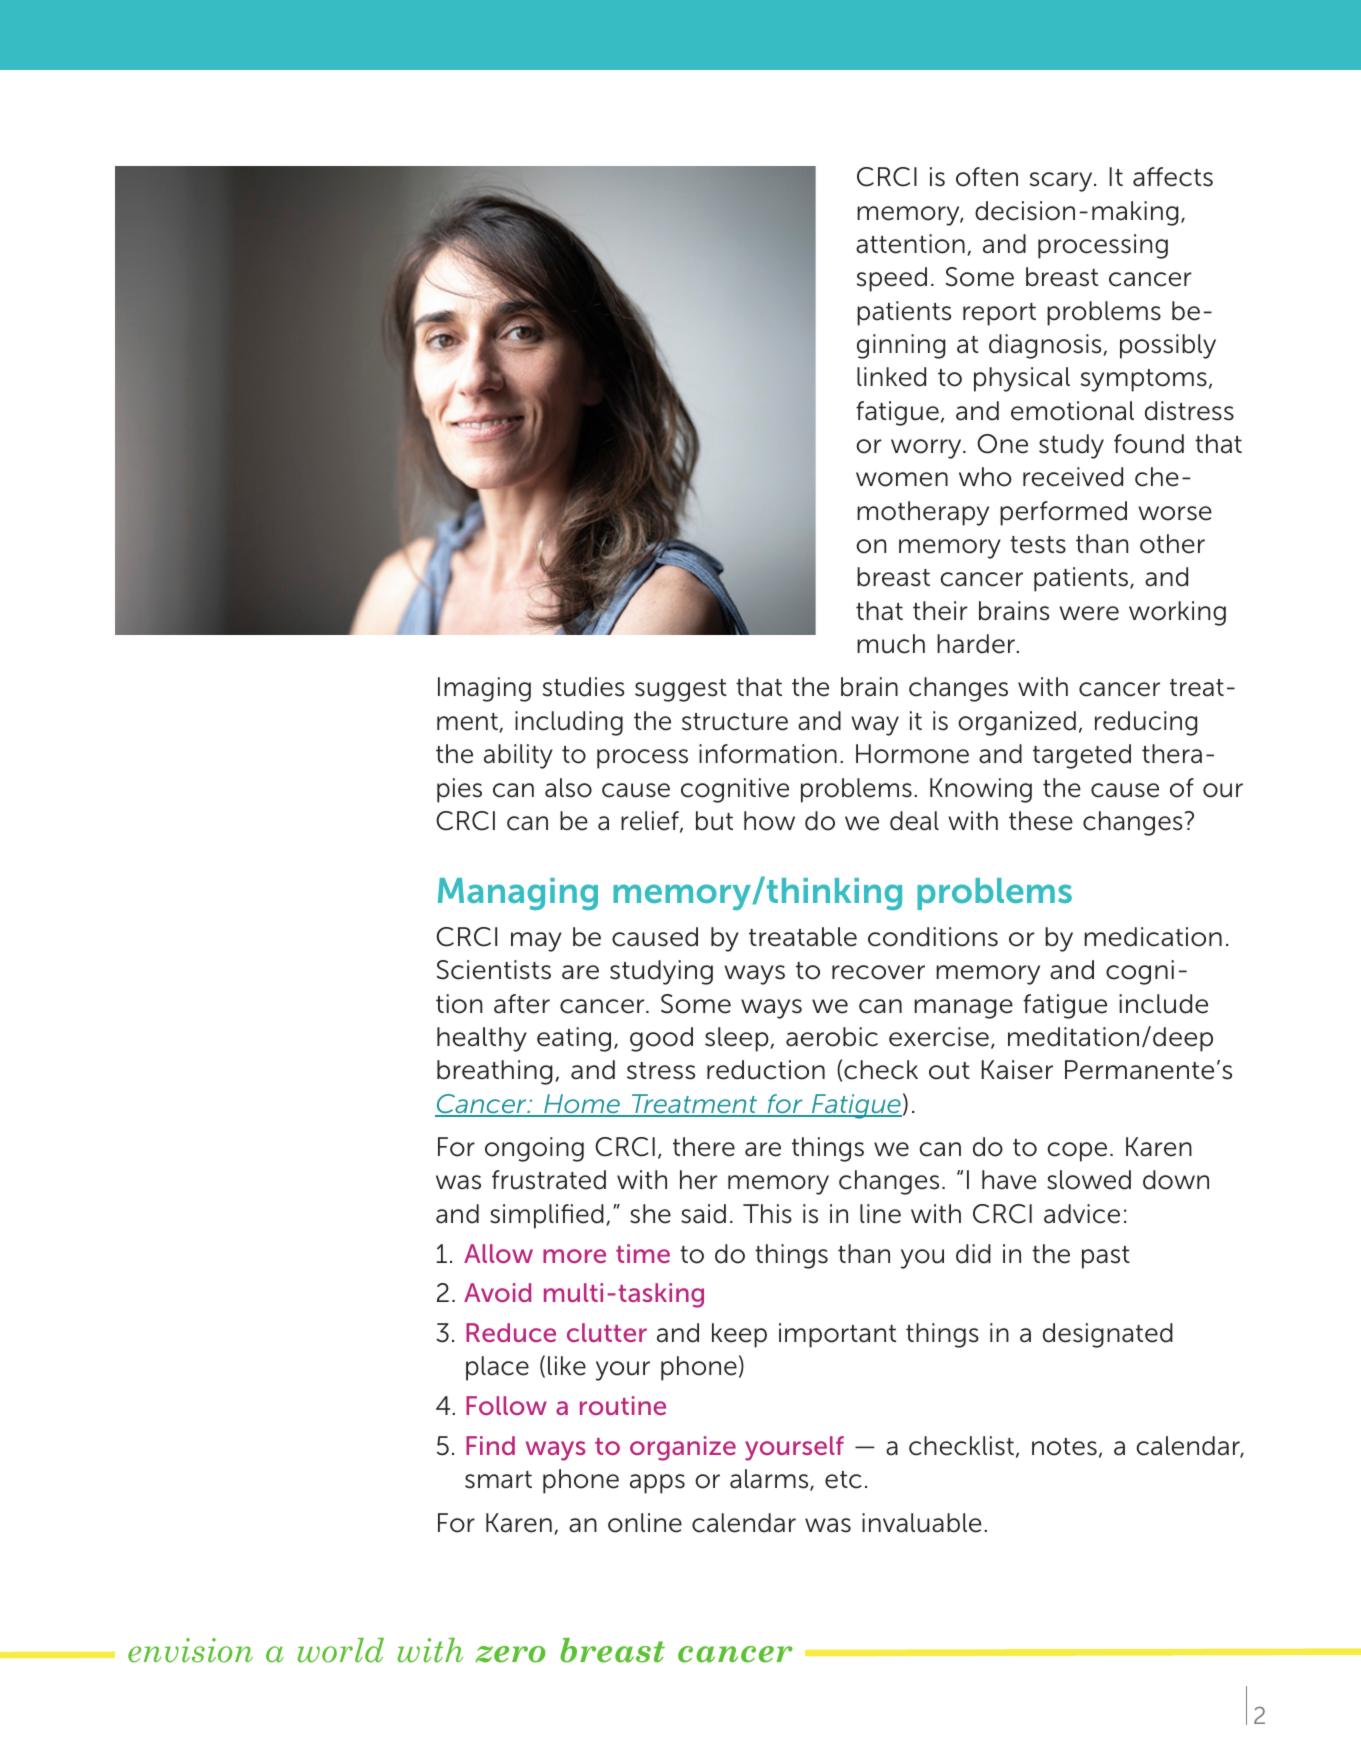 Image resolution: width=1361 pixels, height=1761 pixels. Describe the element at coordinates (892, 279) in the page. I see `speed` at that location.
